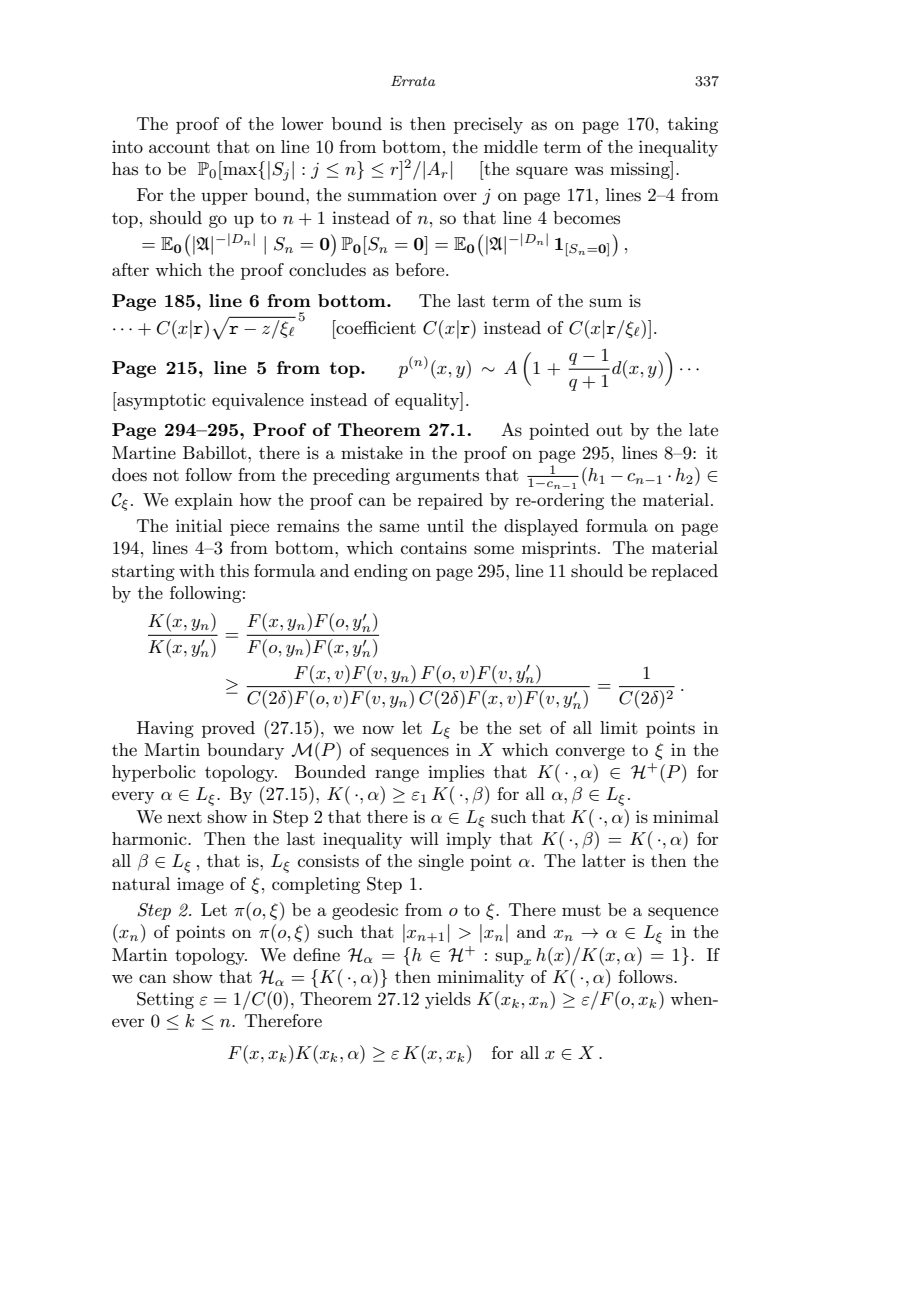 This screenshot has width=924, height=1308. Describe the element at coordinates (434, 548) in the screenshot. I see `contains` at that location.
